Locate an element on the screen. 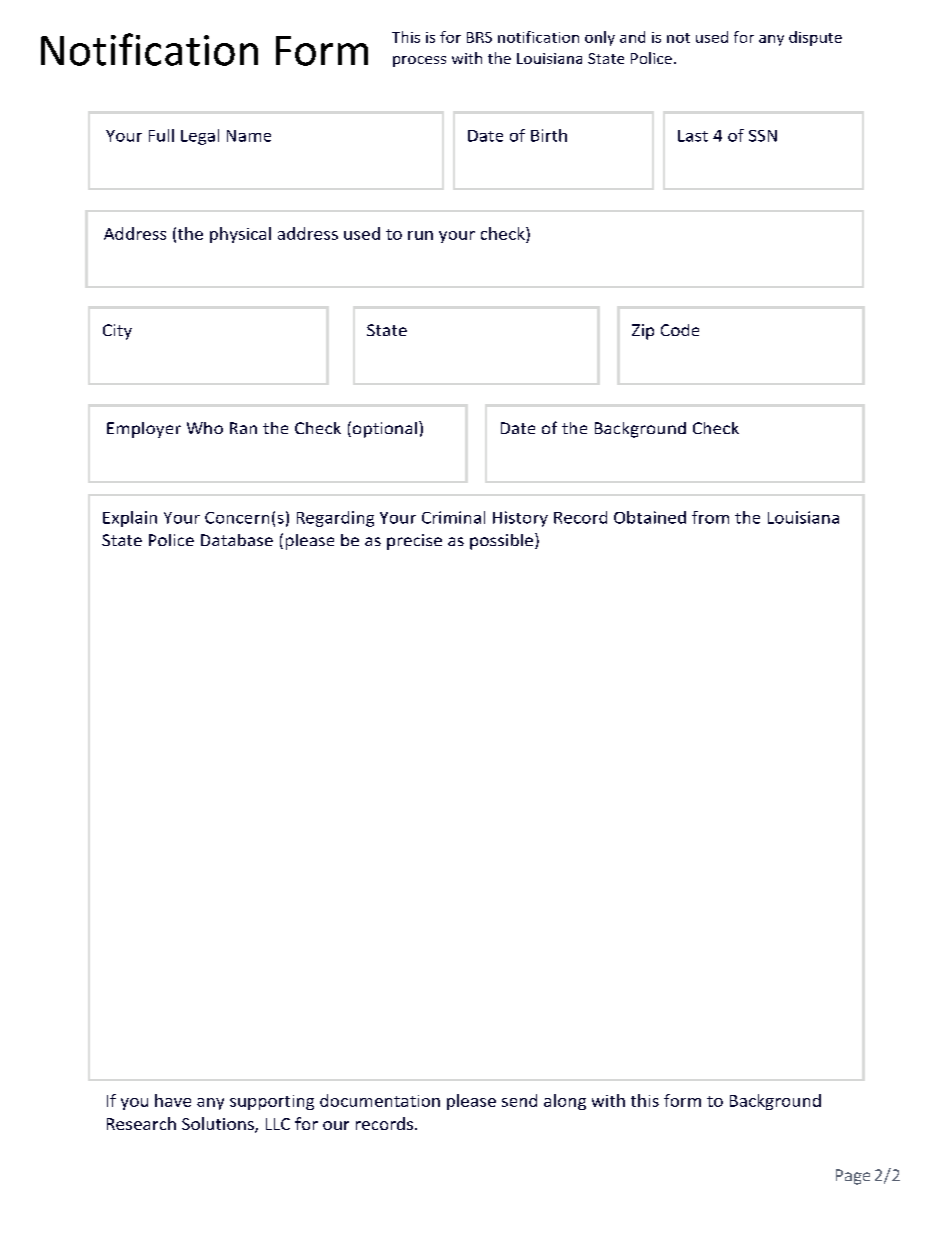 This screenshot has height=1233, width=952. City is located at coordinates (117, 332).
